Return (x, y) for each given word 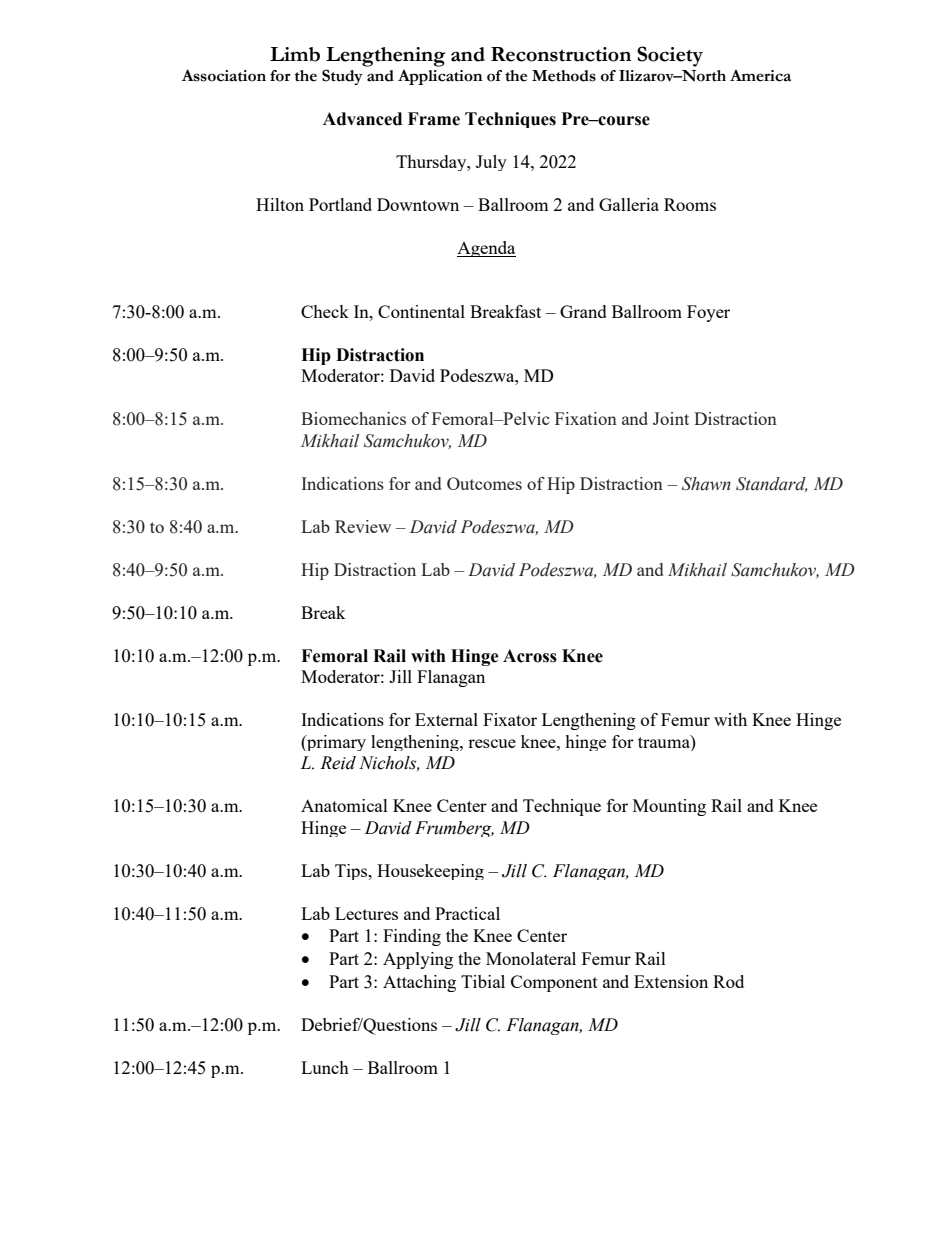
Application (440, 77)
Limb (295, 54)
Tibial (483, 981)
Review (363, 526)
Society (670, 56)
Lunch (325, 1067)
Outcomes (484, 483)
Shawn (706, 484)
